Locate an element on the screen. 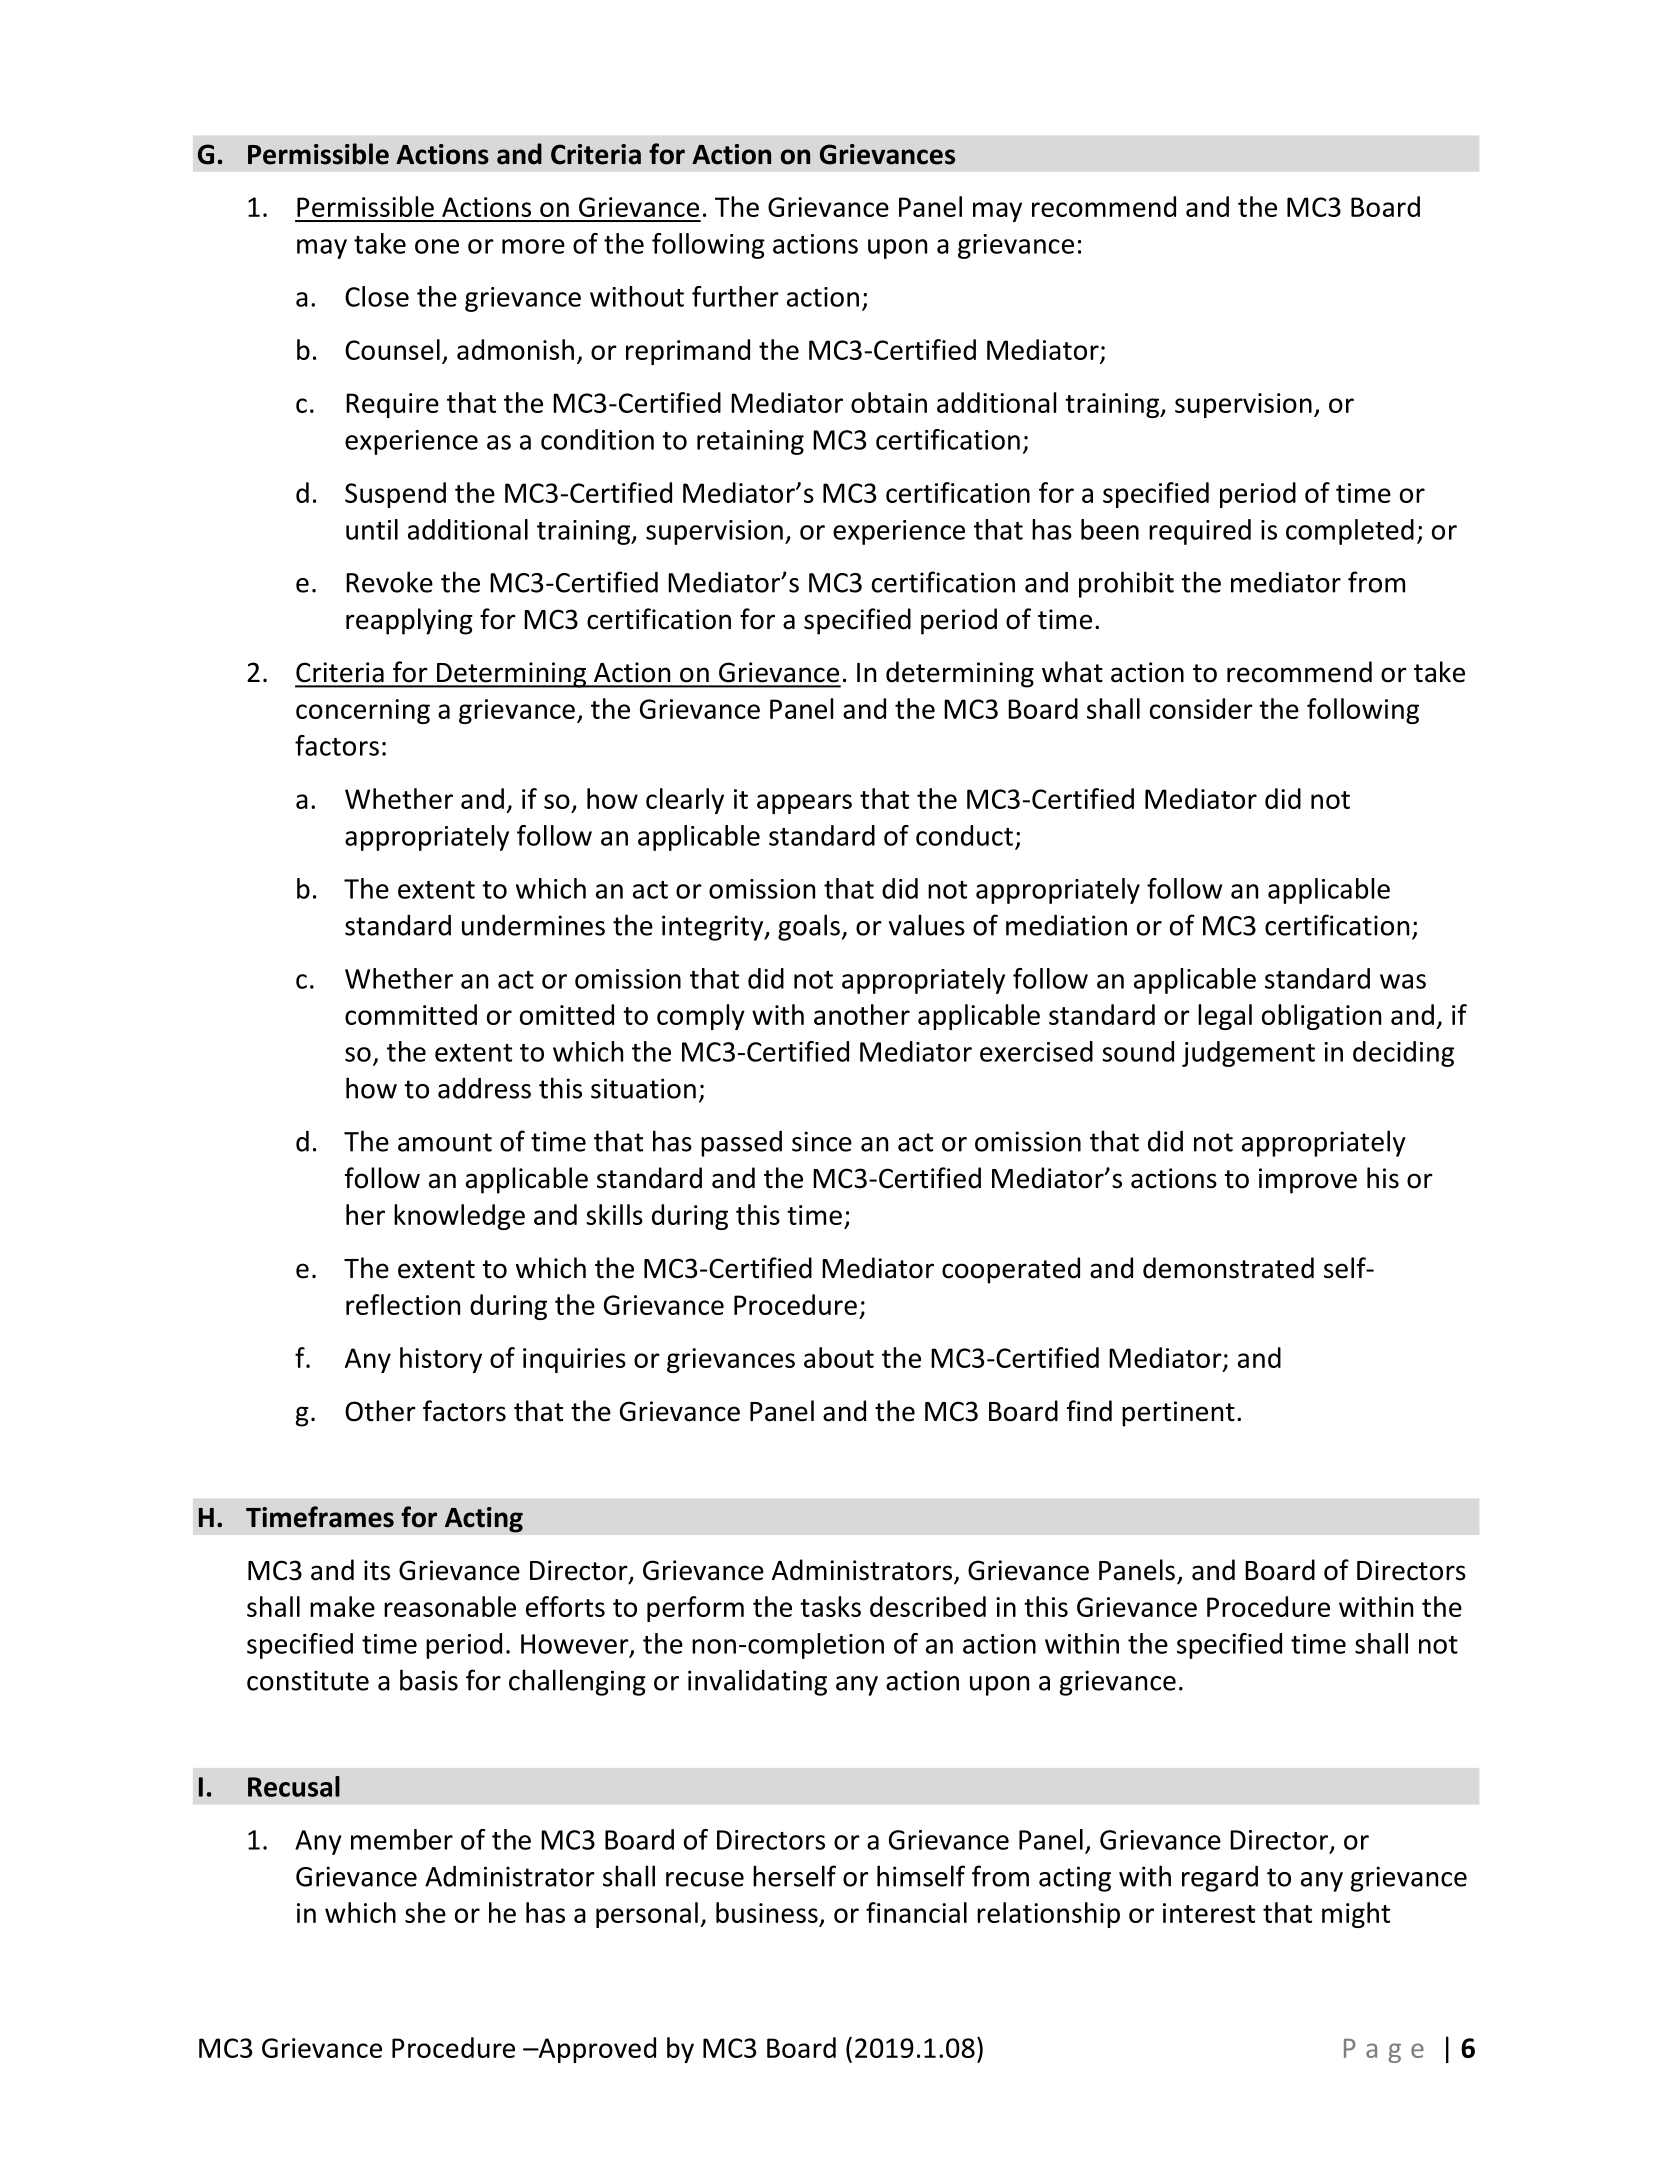  completed is located at coordinates (1350, 532).
